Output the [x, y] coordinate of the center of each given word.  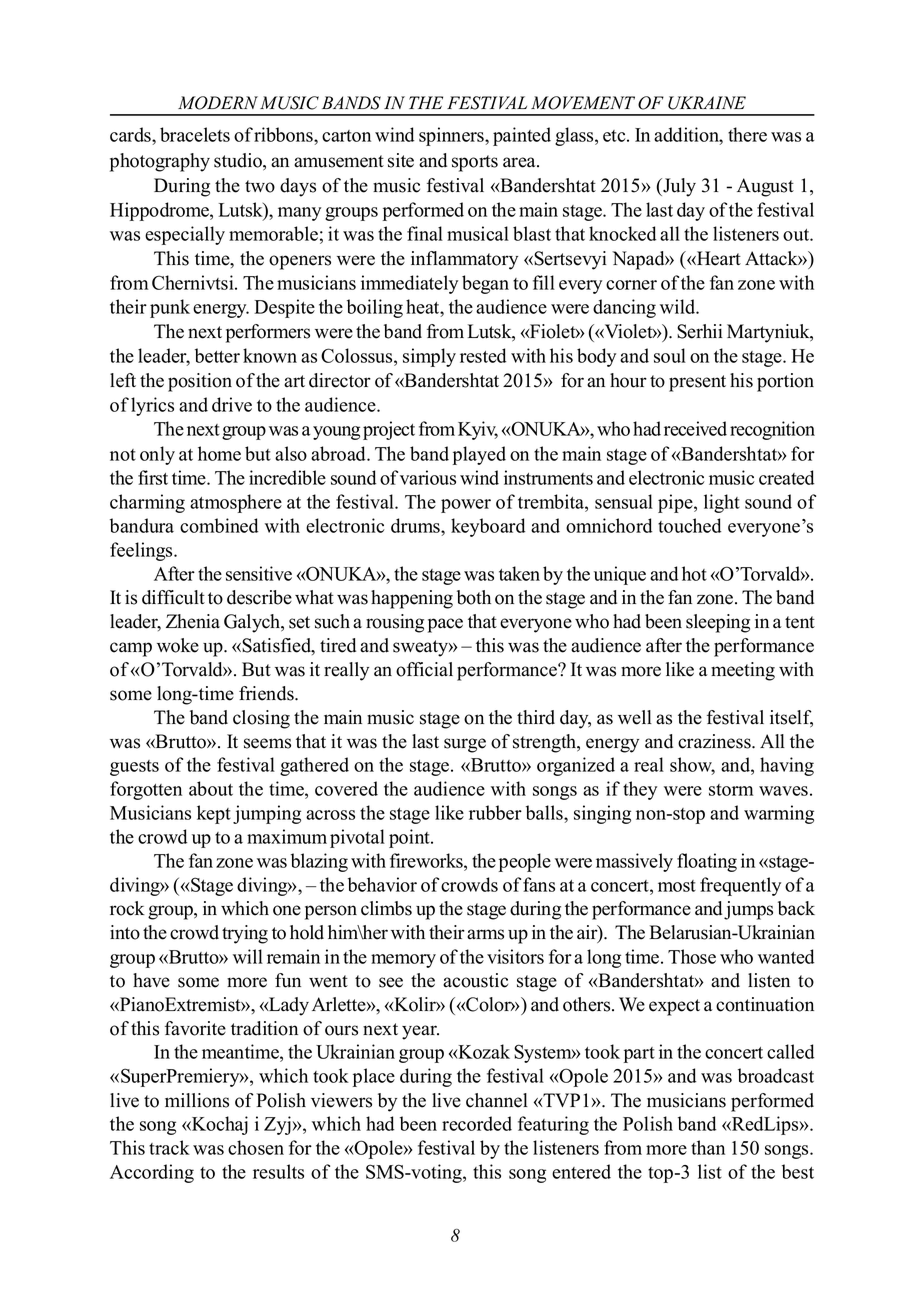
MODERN [218, 103]
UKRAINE [707, 103]
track [169, 1147]
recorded [477, 1123]
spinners [452, 136]
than [708, 1147]
